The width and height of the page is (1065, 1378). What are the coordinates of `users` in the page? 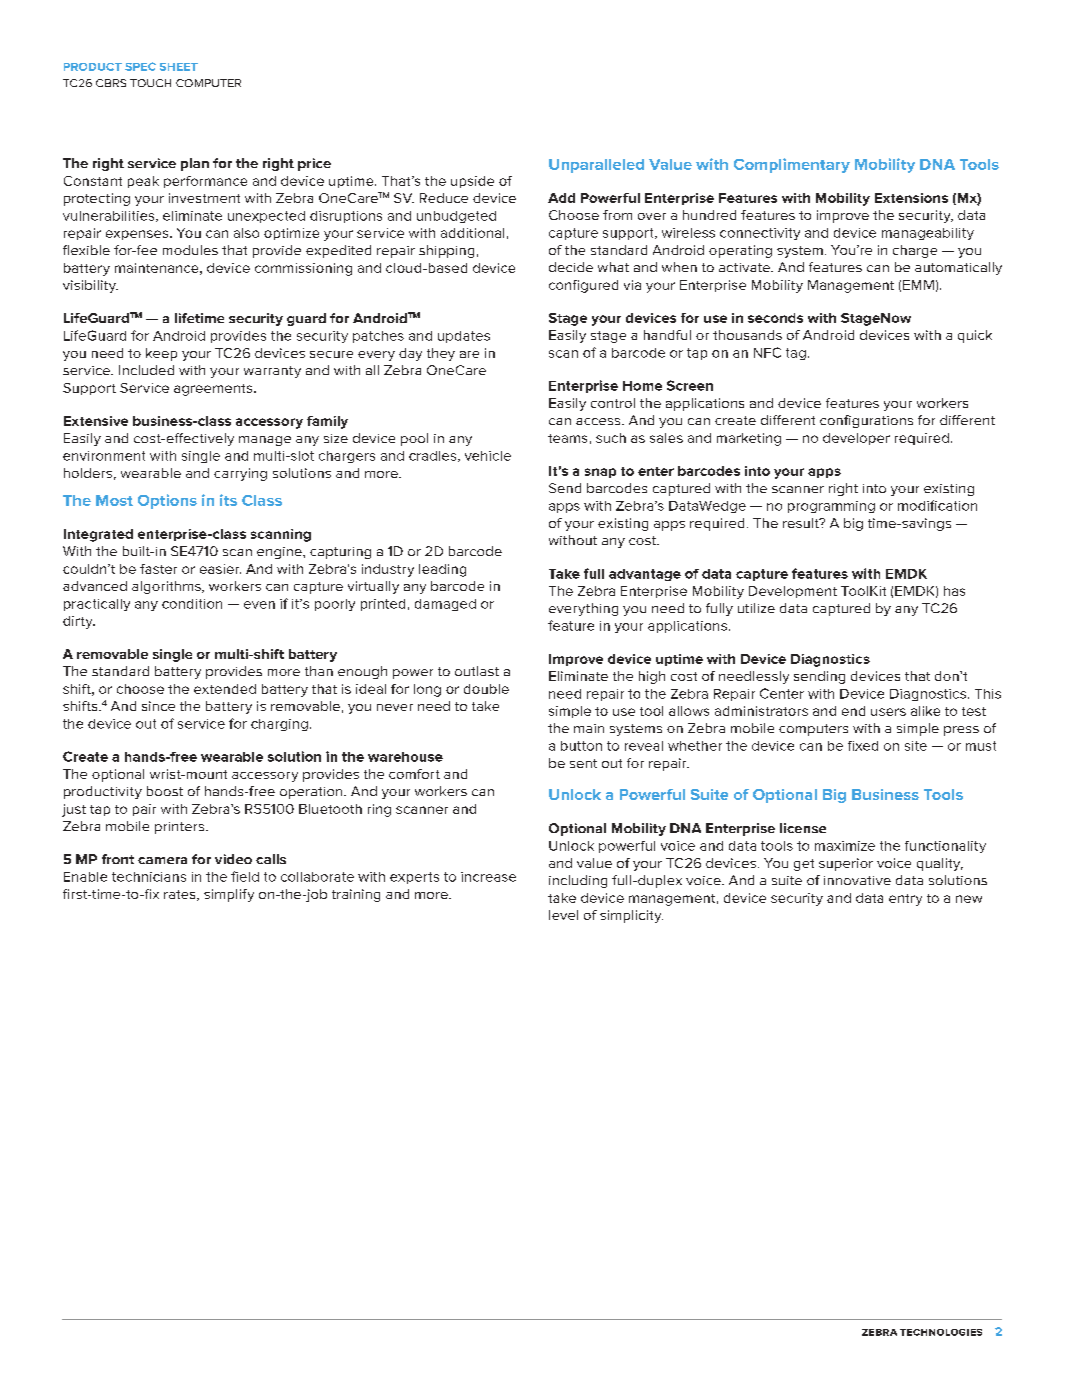 It's located at (888, 712).
